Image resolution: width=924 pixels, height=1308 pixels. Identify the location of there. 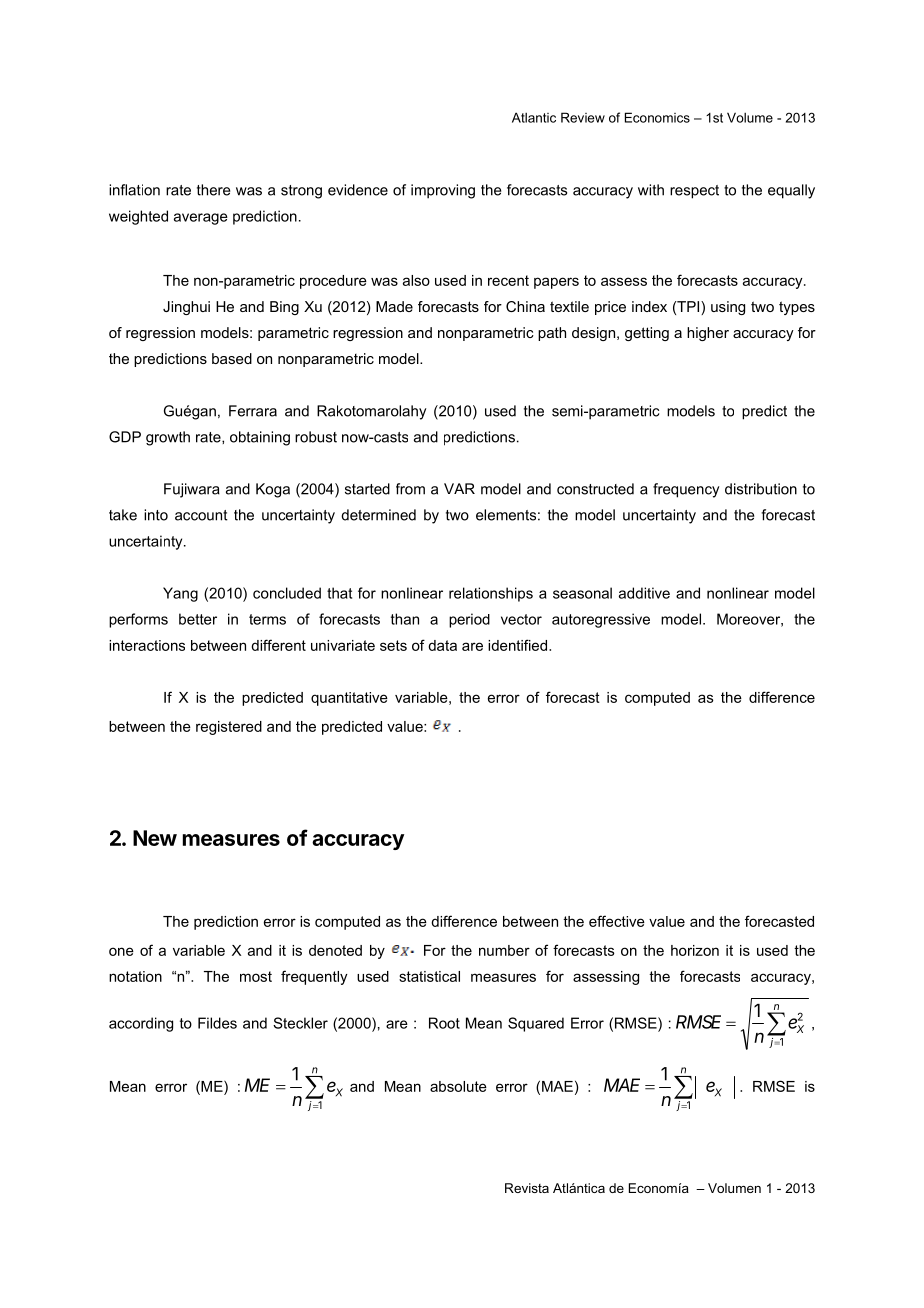
(213, 190).
